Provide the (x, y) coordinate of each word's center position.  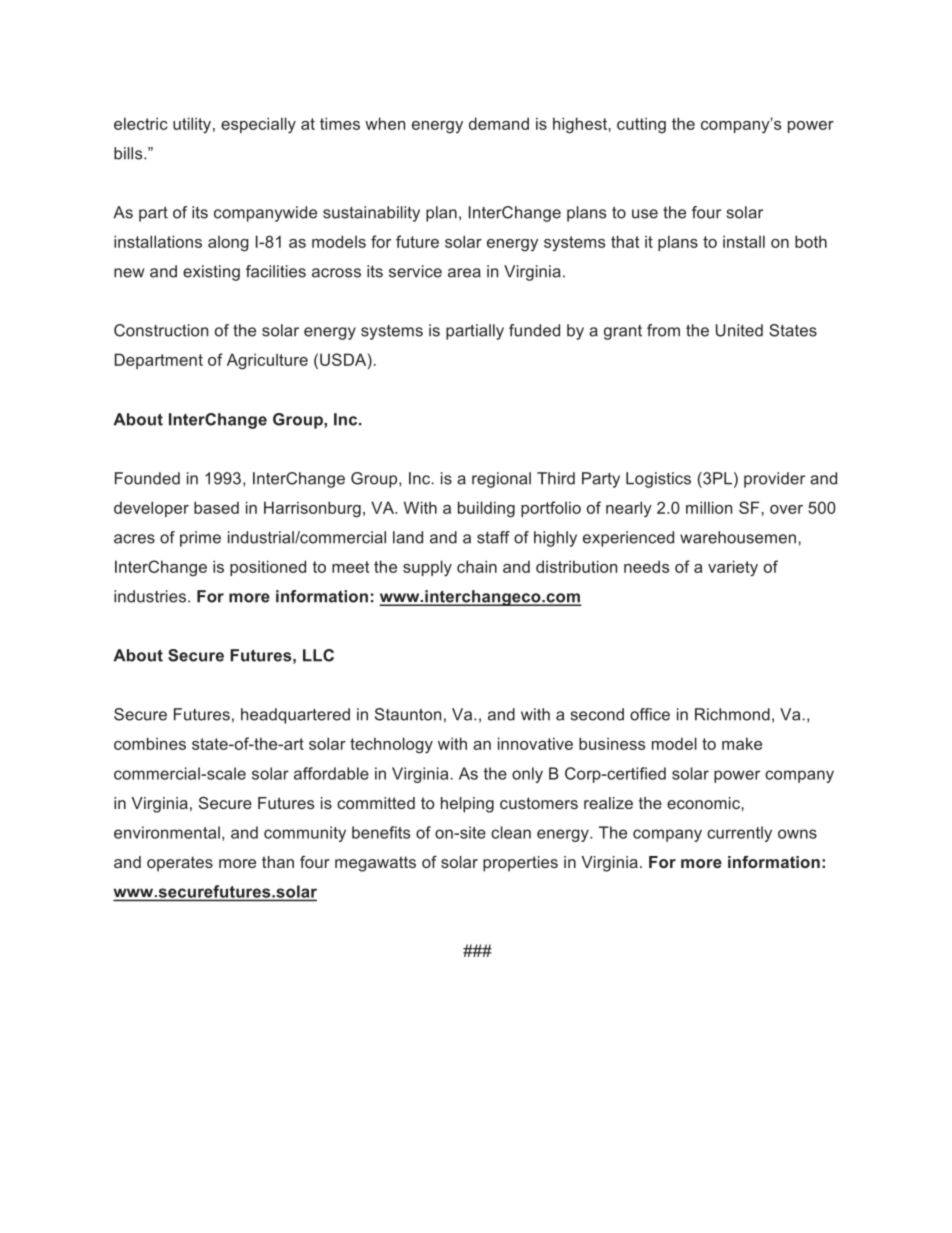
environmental (167, 832)
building (486, 509)
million (709, 507)
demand (499, 123)
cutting (641, 125)
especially (258, 125)
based (216, 507)
